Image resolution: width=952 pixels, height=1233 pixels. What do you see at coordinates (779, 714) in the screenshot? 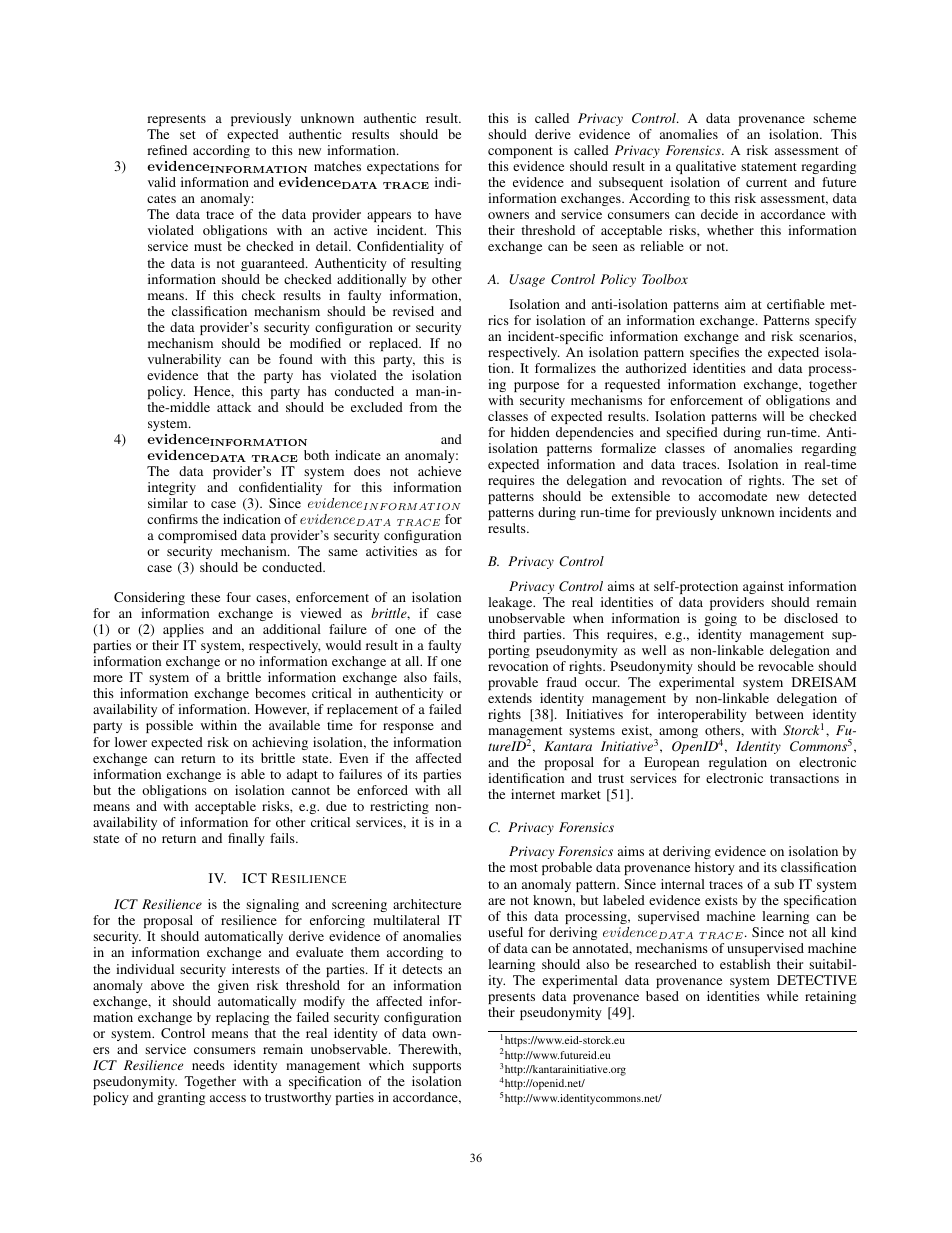
I see `between` at bounding box center [779, 714].
